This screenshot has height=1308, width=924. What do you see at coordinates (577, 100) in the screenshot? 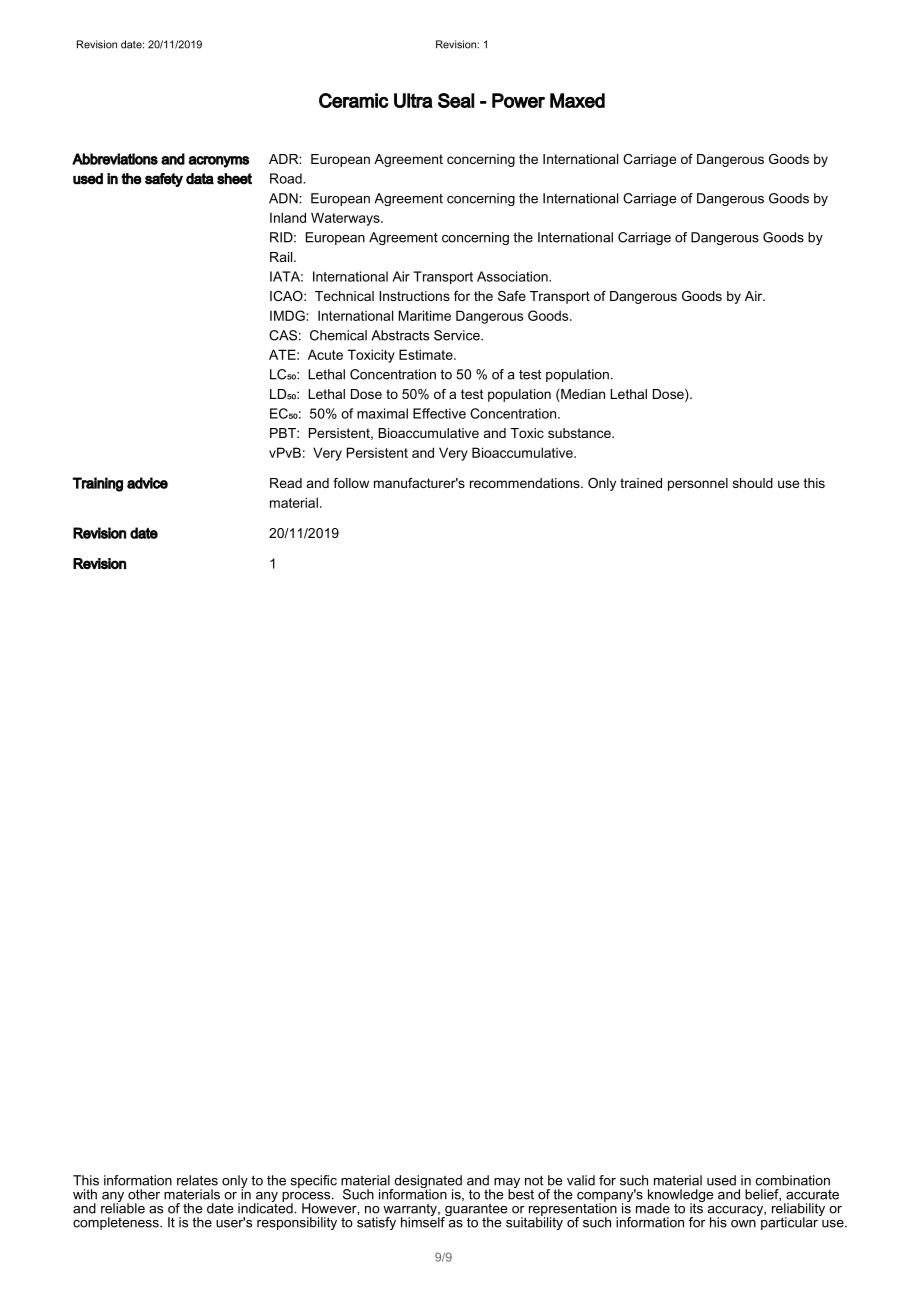
I see `Maxed` at bounding box center [577, 100].
